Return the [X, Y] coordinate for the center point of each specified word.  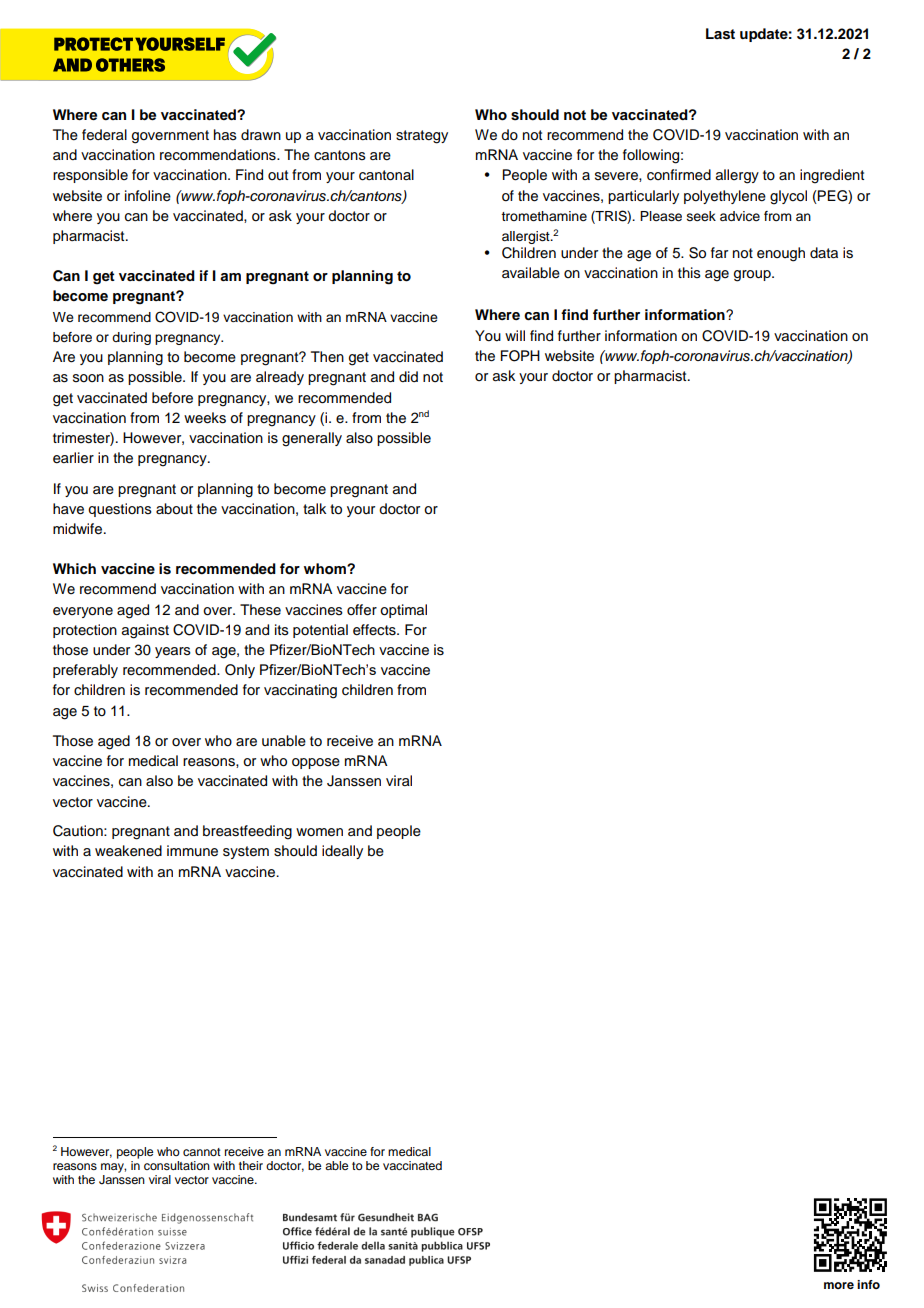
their [251, 1165]
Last [720, 34]
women [319, 832]
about [174, 509]
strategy [422, 137]
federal [104, 135]
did [408, 376]
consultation [177, 1165]
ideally [342, 852]
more [839, 1285]
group [753, 276]
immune [192, 851]
